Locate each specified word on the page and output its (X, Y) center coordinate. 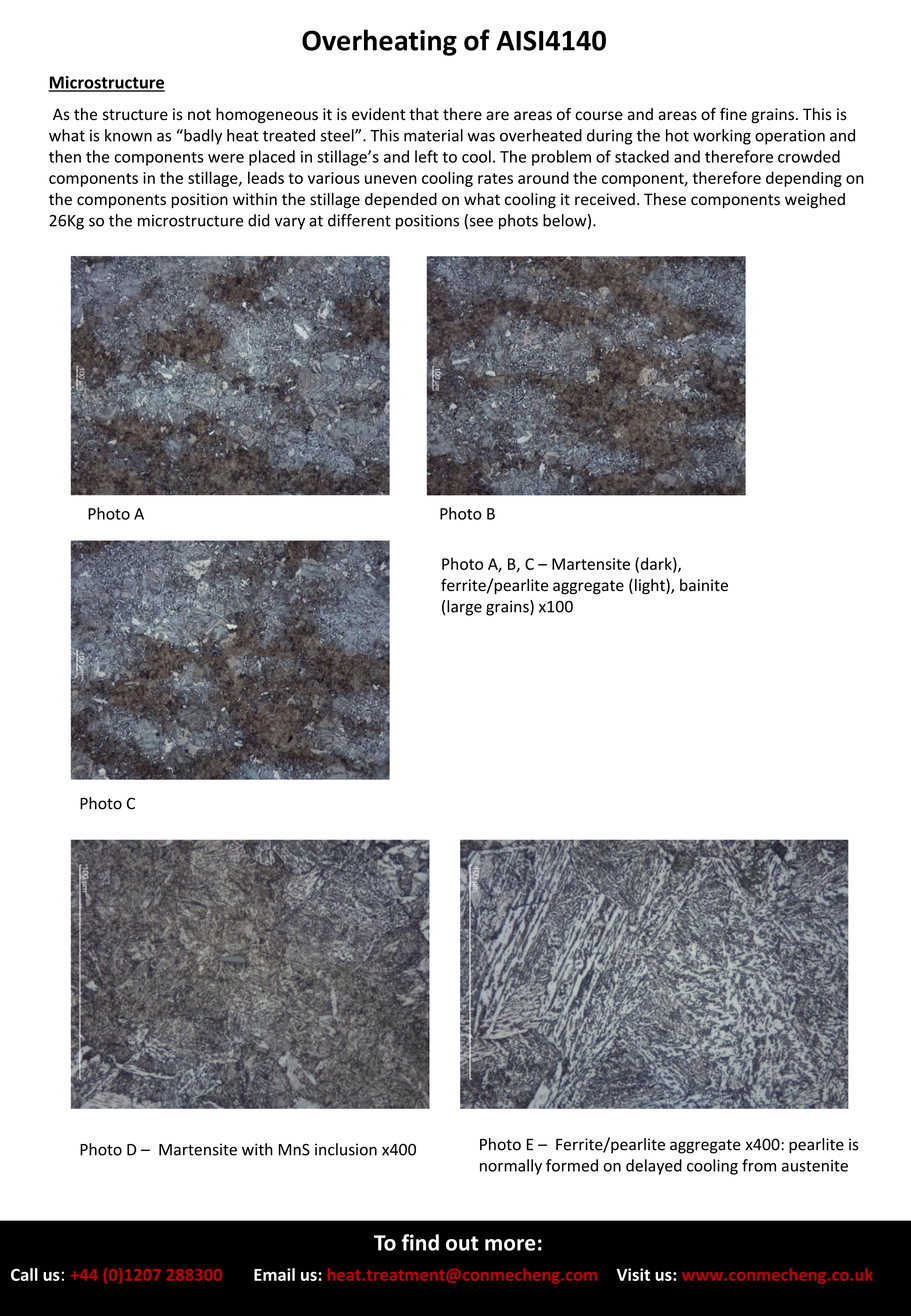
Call (24, 1274)
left (426, 156)
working (722, 137)
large (464, 608)
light (651, 586)
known (128, 135)
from (759, 1165)
